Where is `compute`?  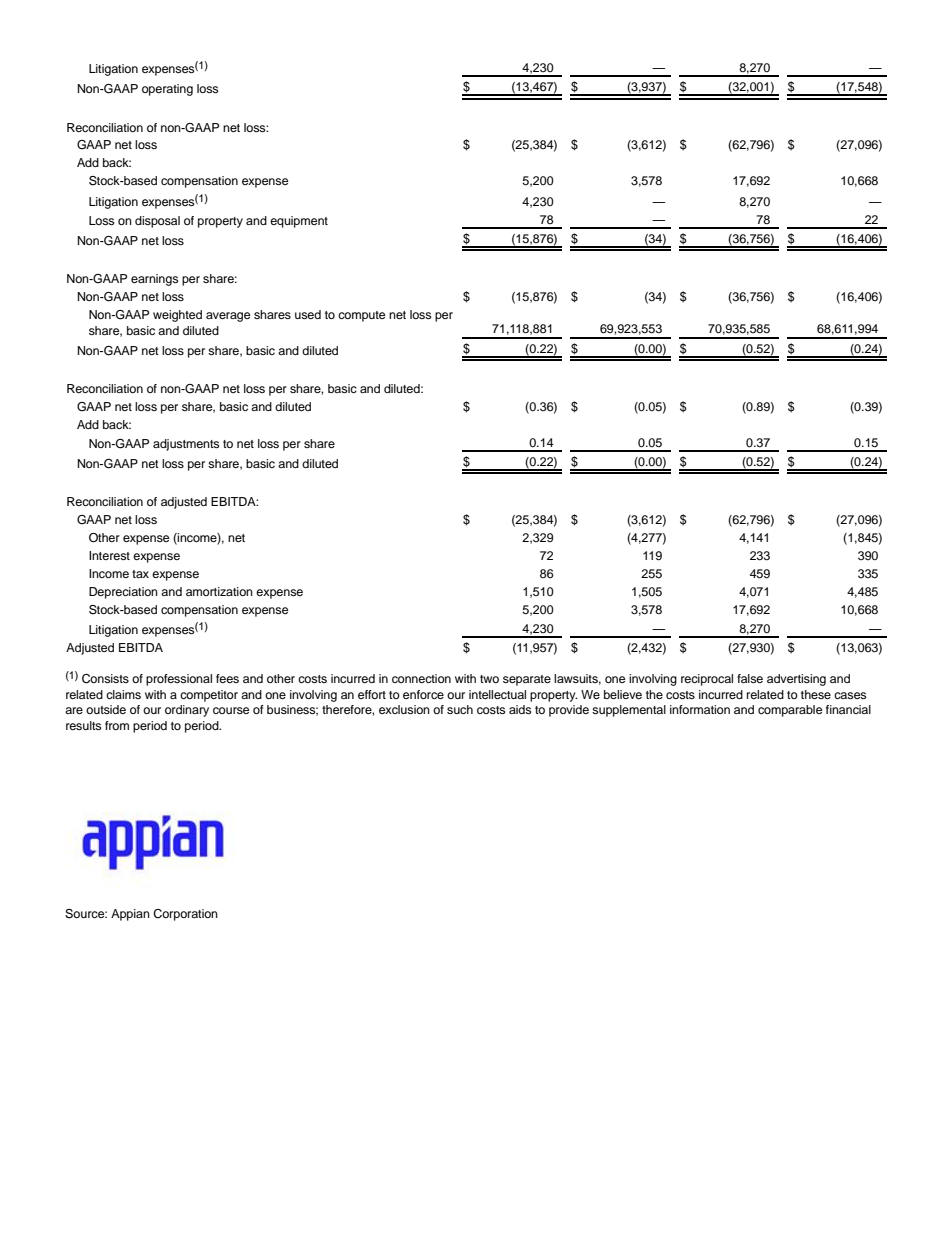
compute is located at coordinates (361, 316).
